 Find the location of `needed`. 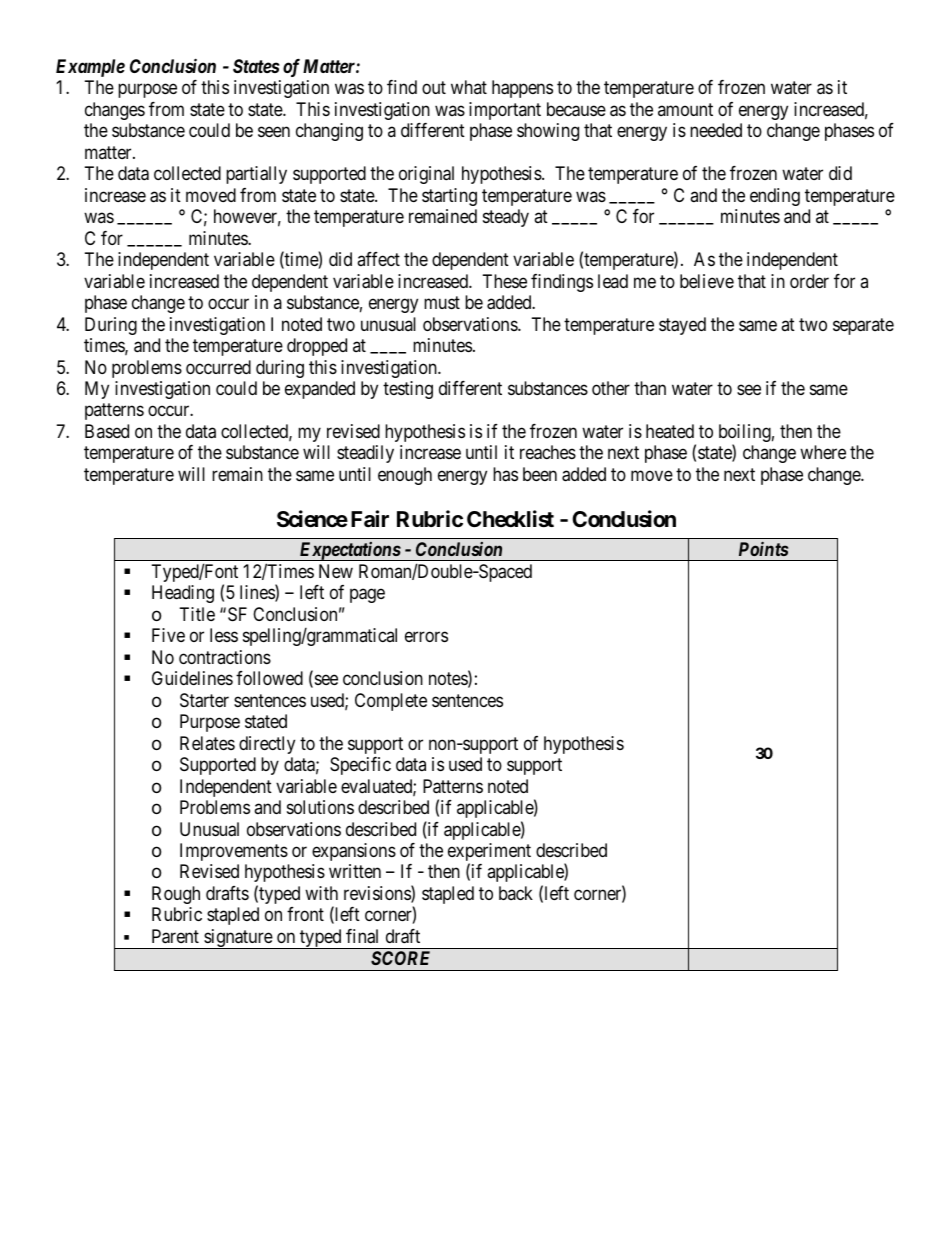

needed is located at coordinates (716, 130).
